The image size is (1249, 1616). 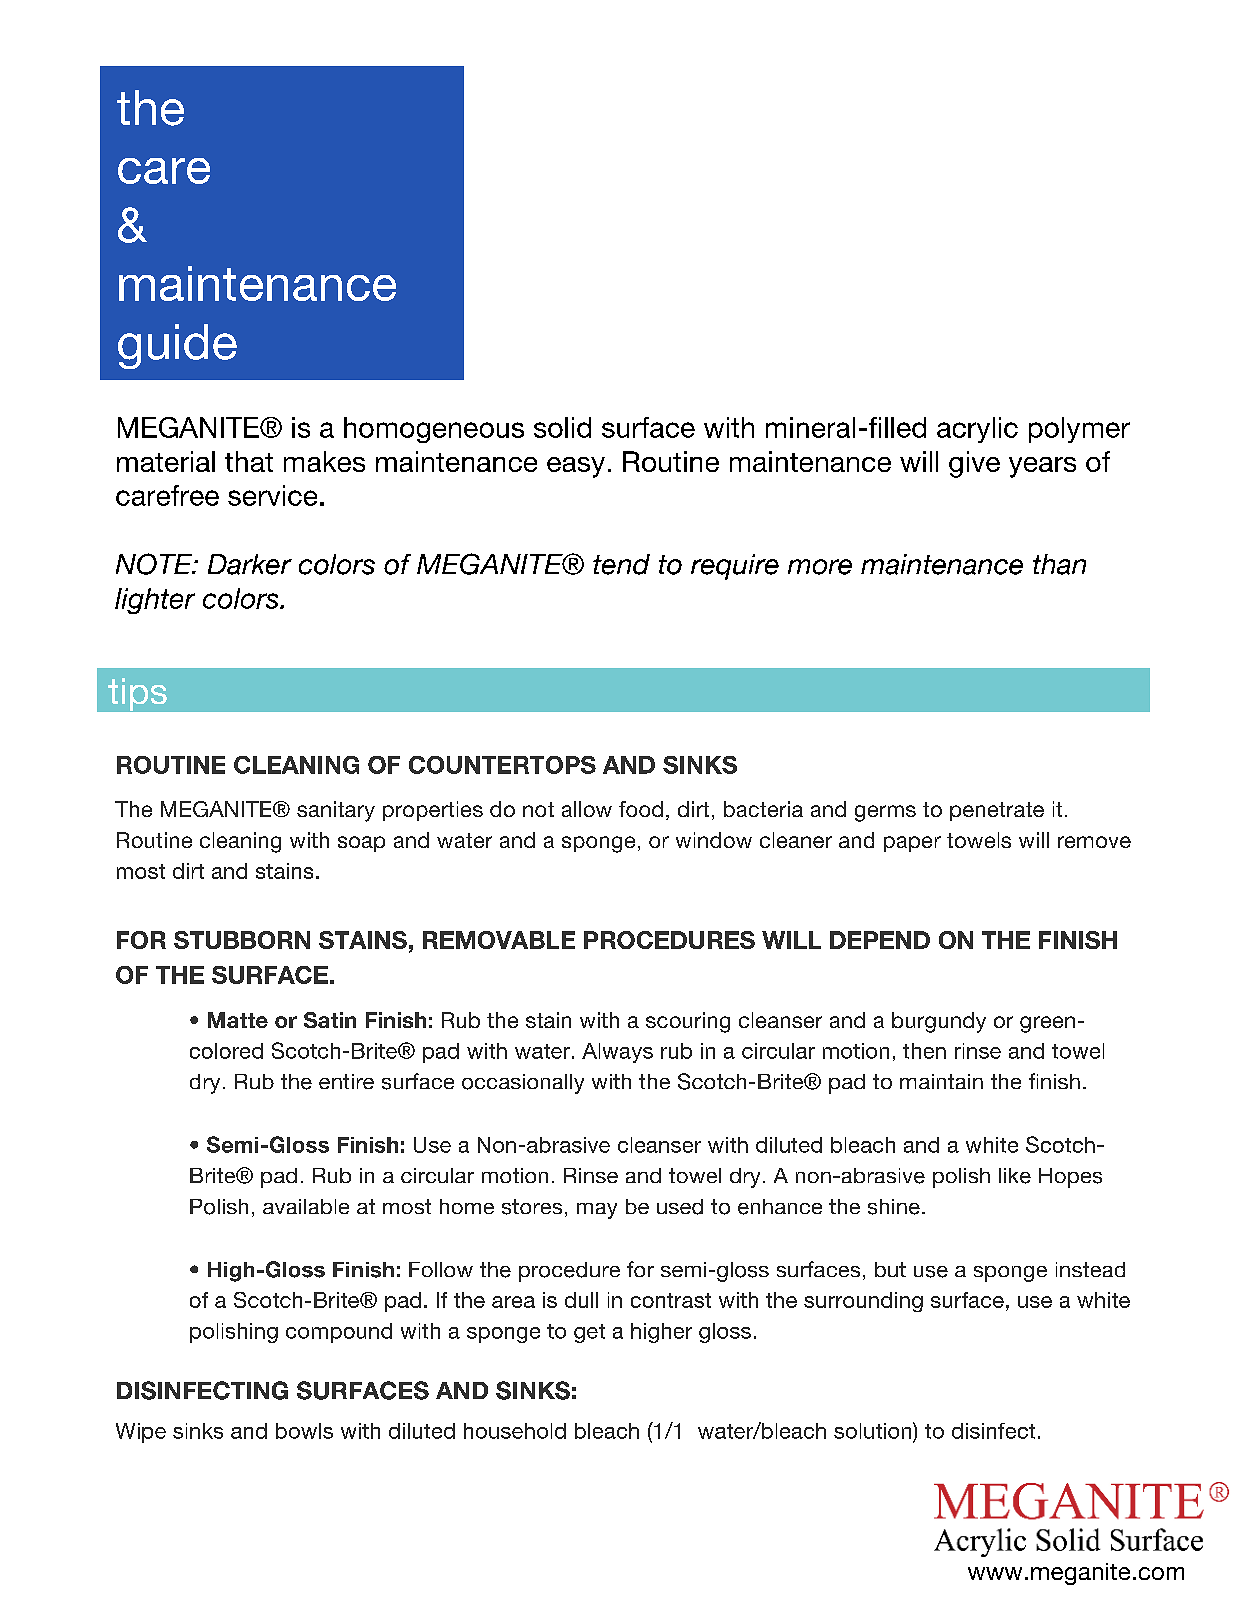 What do you see at coordinates (562, 427) in the page?
I see `solid` at bounding box center [562, 427].
